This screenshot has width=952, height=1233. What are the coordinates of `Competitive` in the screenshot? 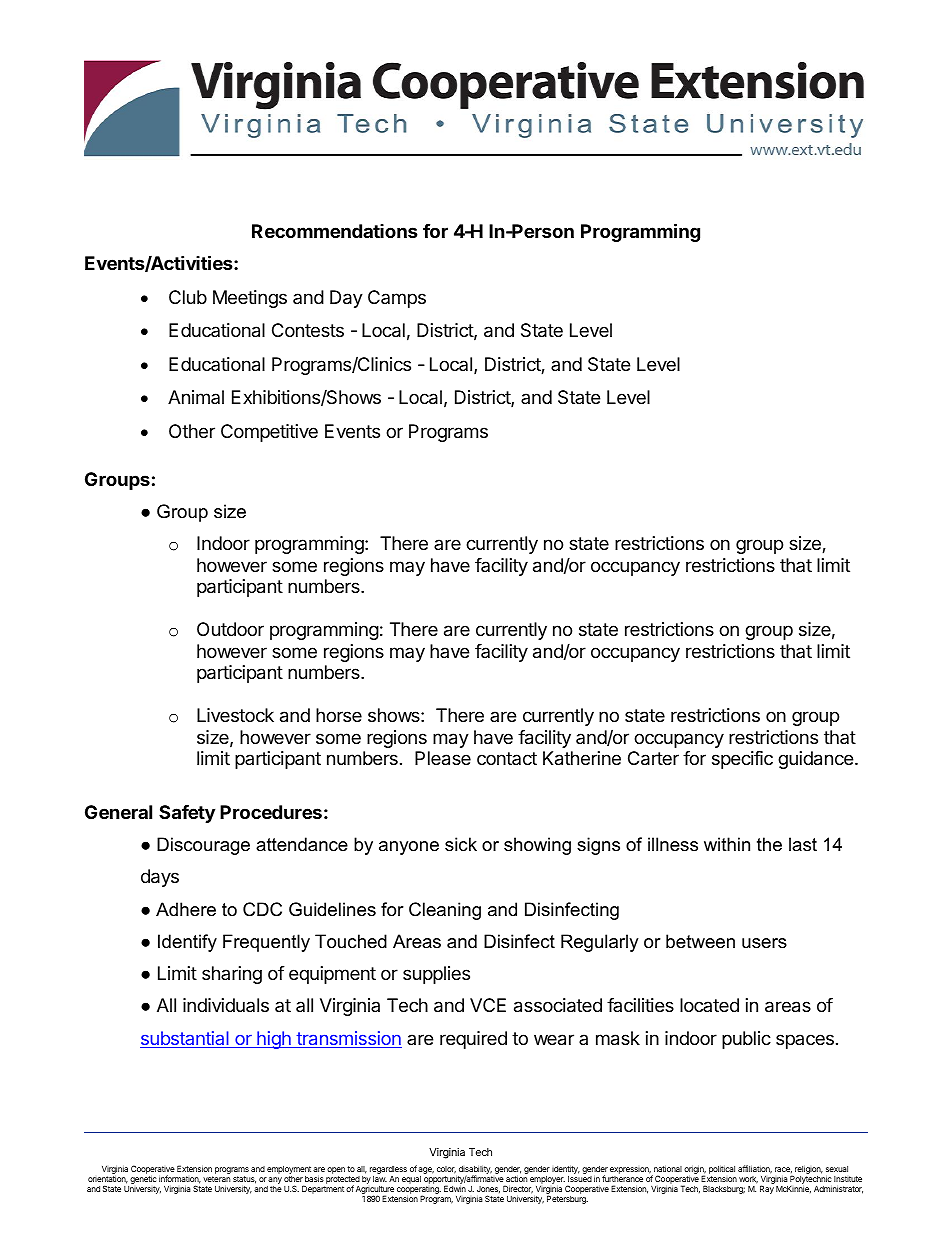 It's located at (269, 433).
